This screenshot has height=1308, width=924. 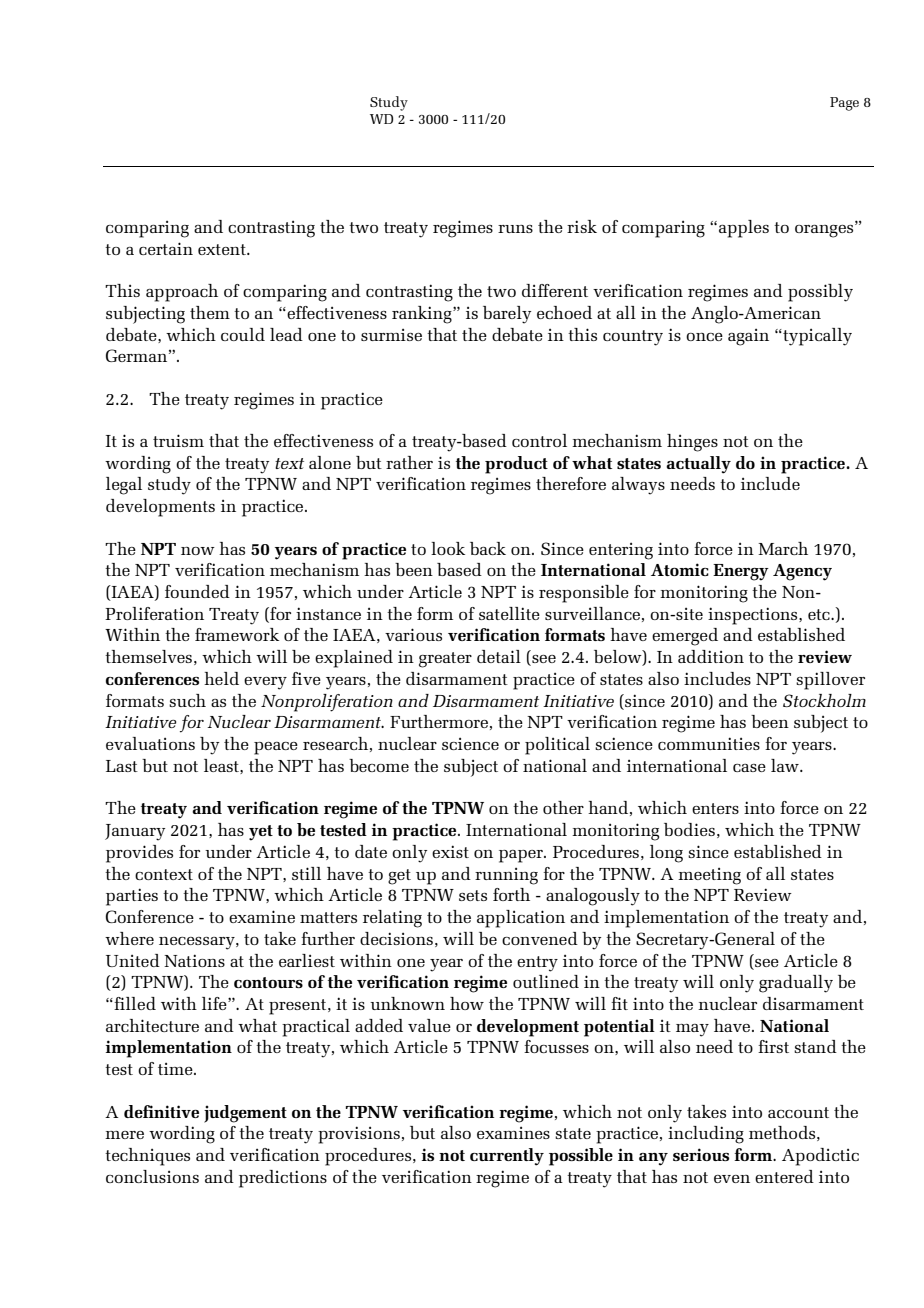 I want to click on evaluations, so click(x=150, y=743).
